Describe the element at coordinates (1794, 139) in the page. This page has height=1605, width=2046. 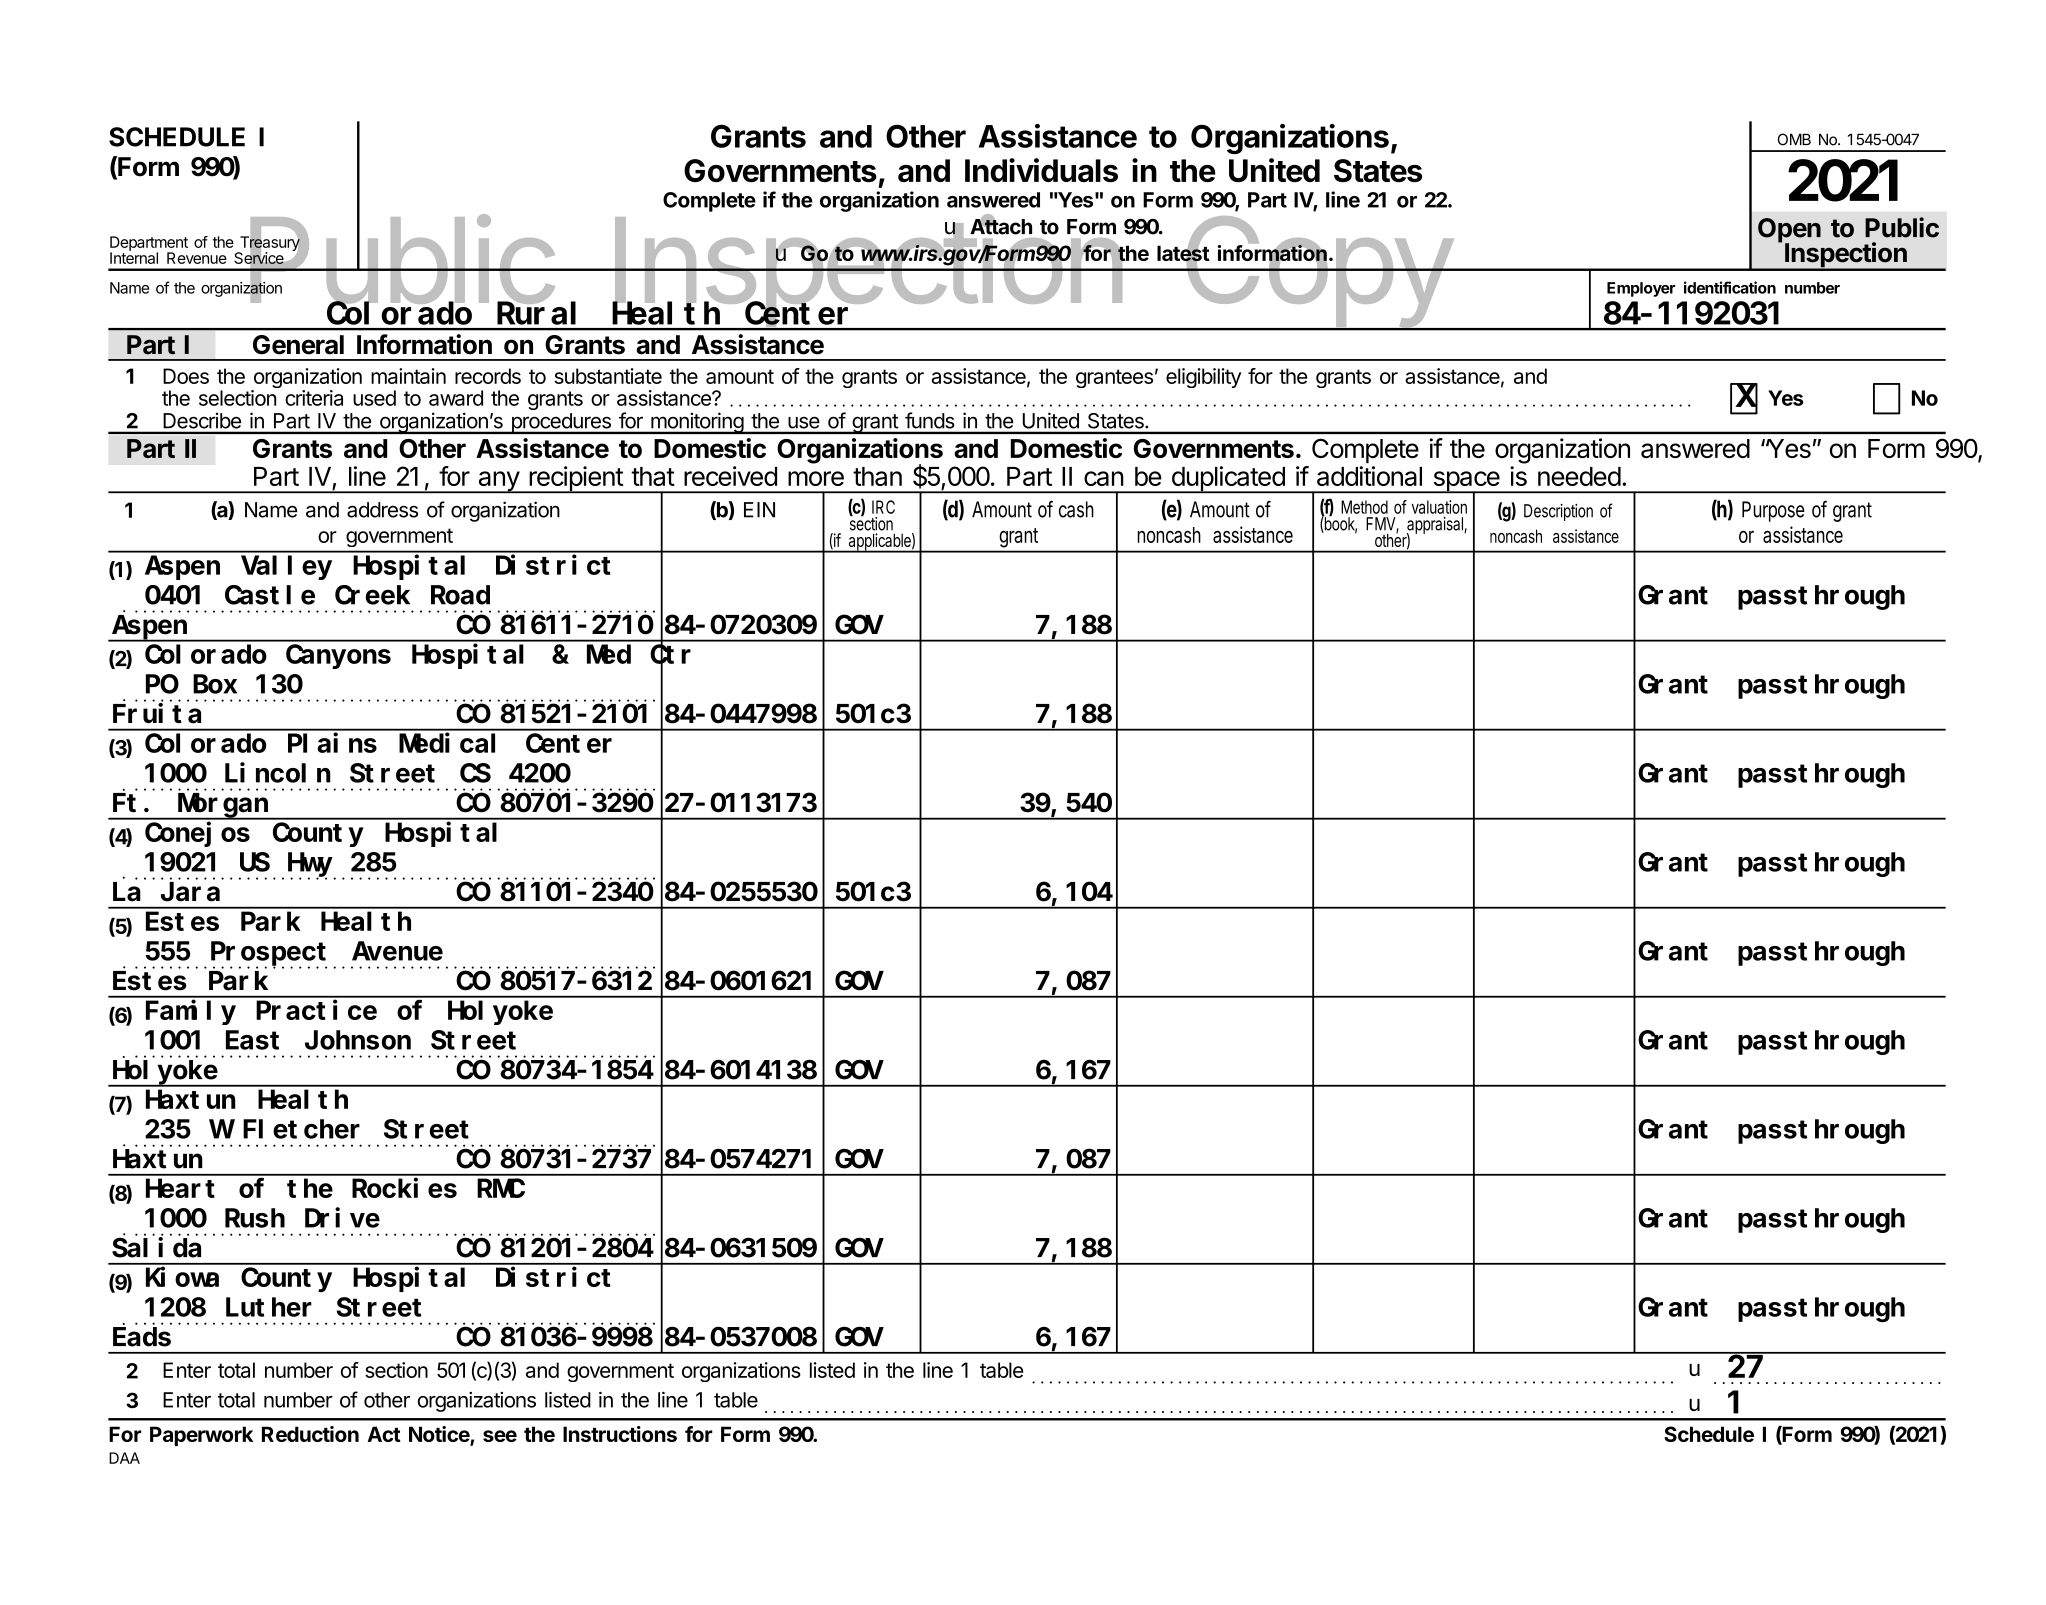
I see `OMB` at that location.
